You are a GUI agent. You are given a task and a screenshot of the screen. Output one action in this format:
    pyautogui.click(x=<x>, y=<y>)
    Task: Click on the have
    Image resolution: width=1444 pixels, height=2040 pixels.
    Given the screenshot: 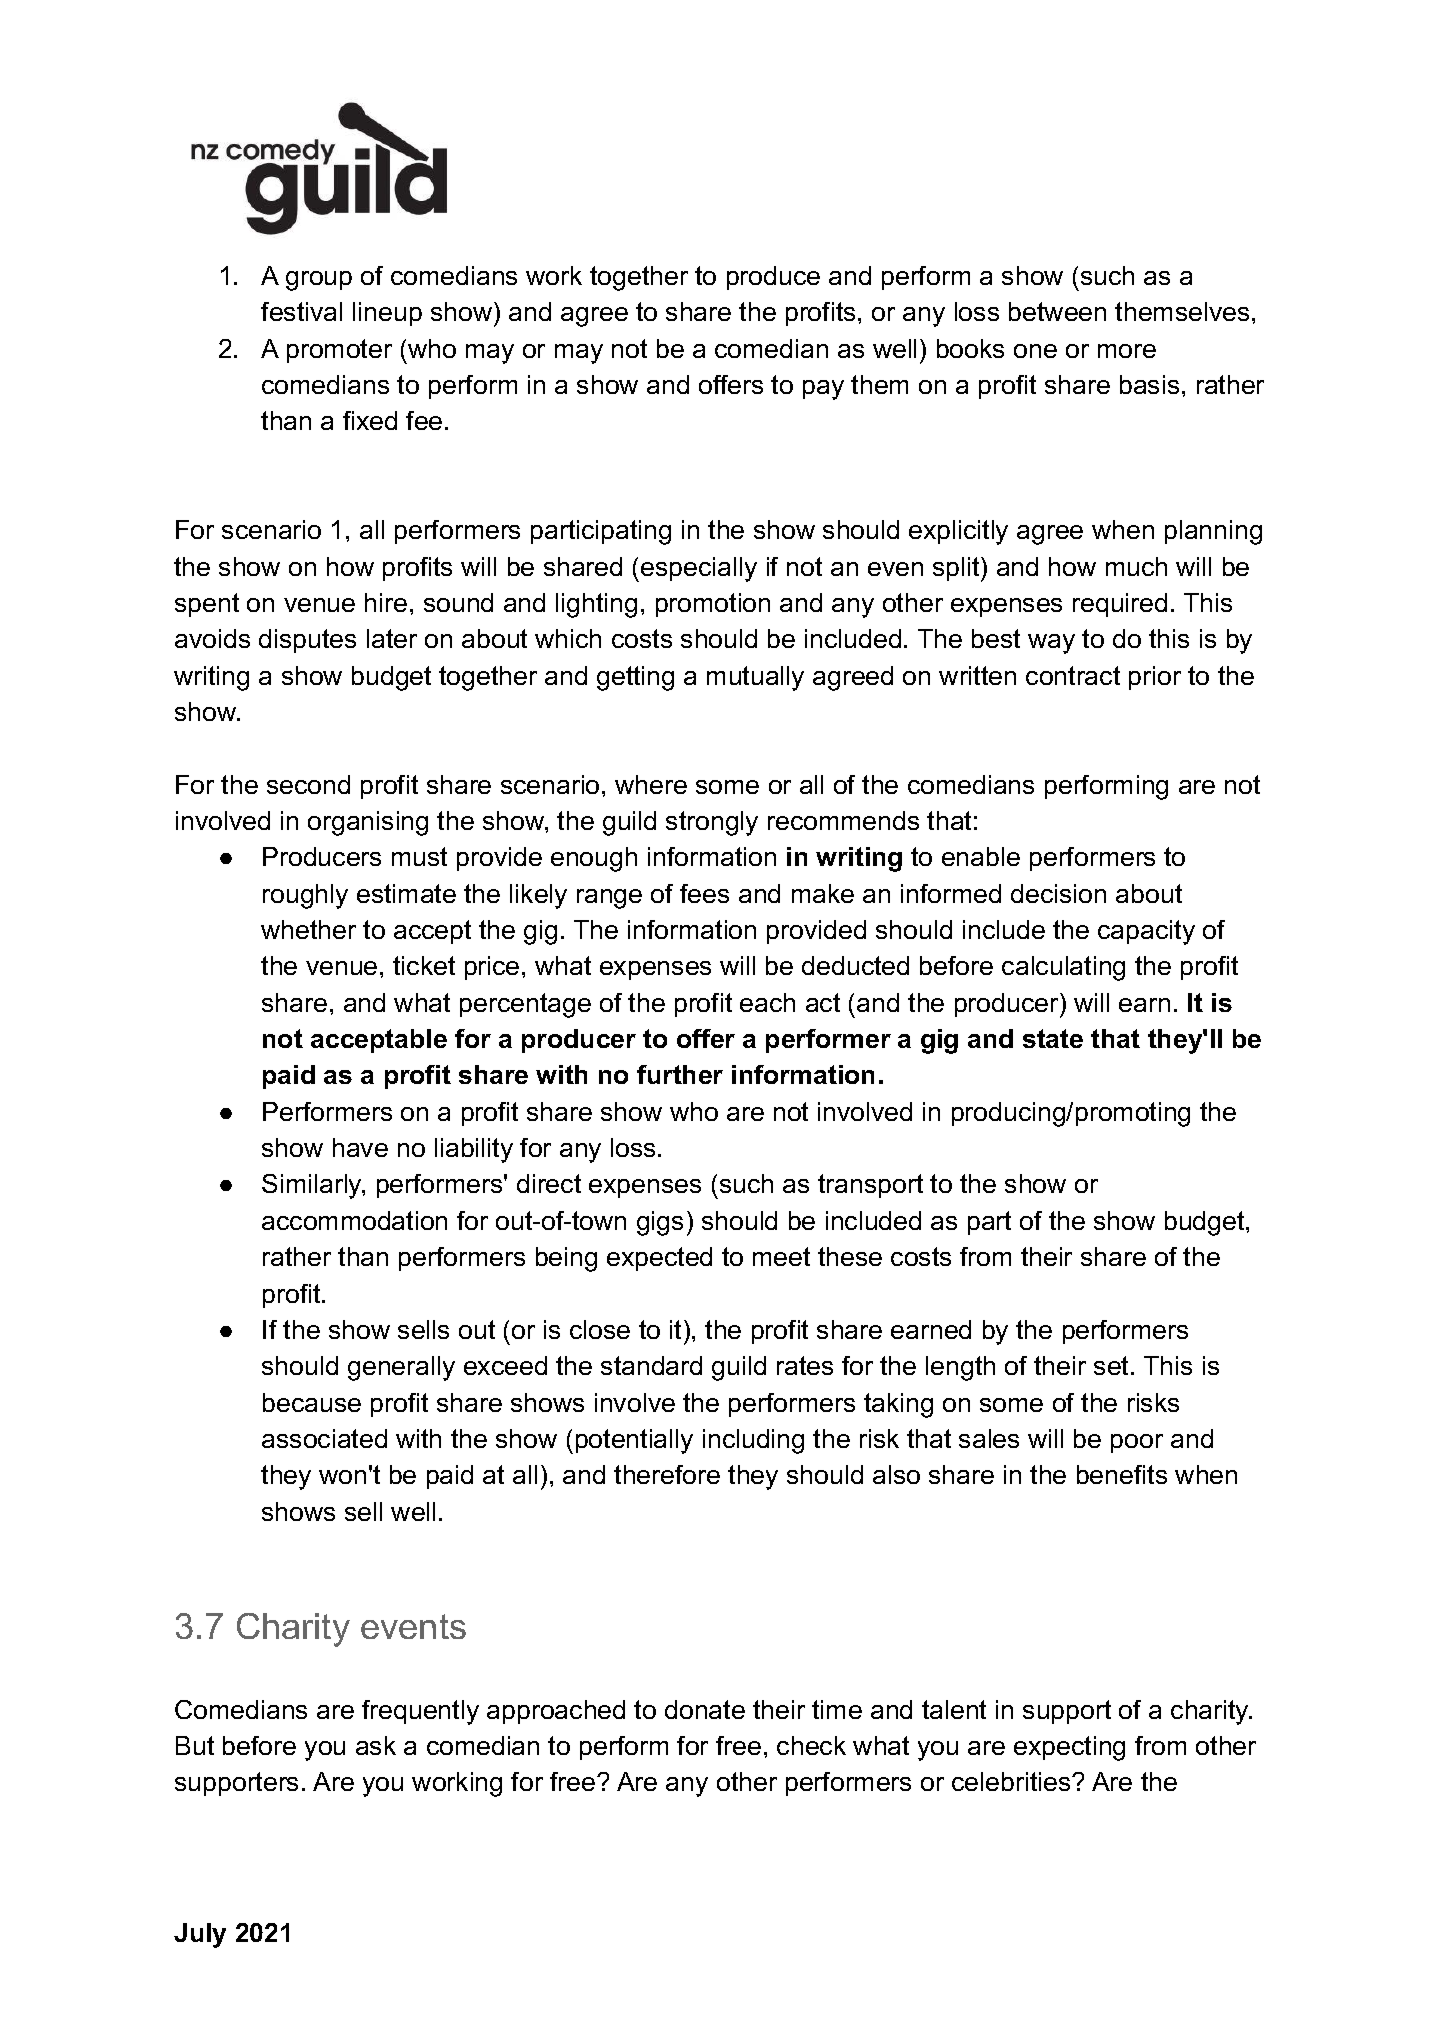 What is the action you would take?
    pyautogui.click(x=360, y=1147)
